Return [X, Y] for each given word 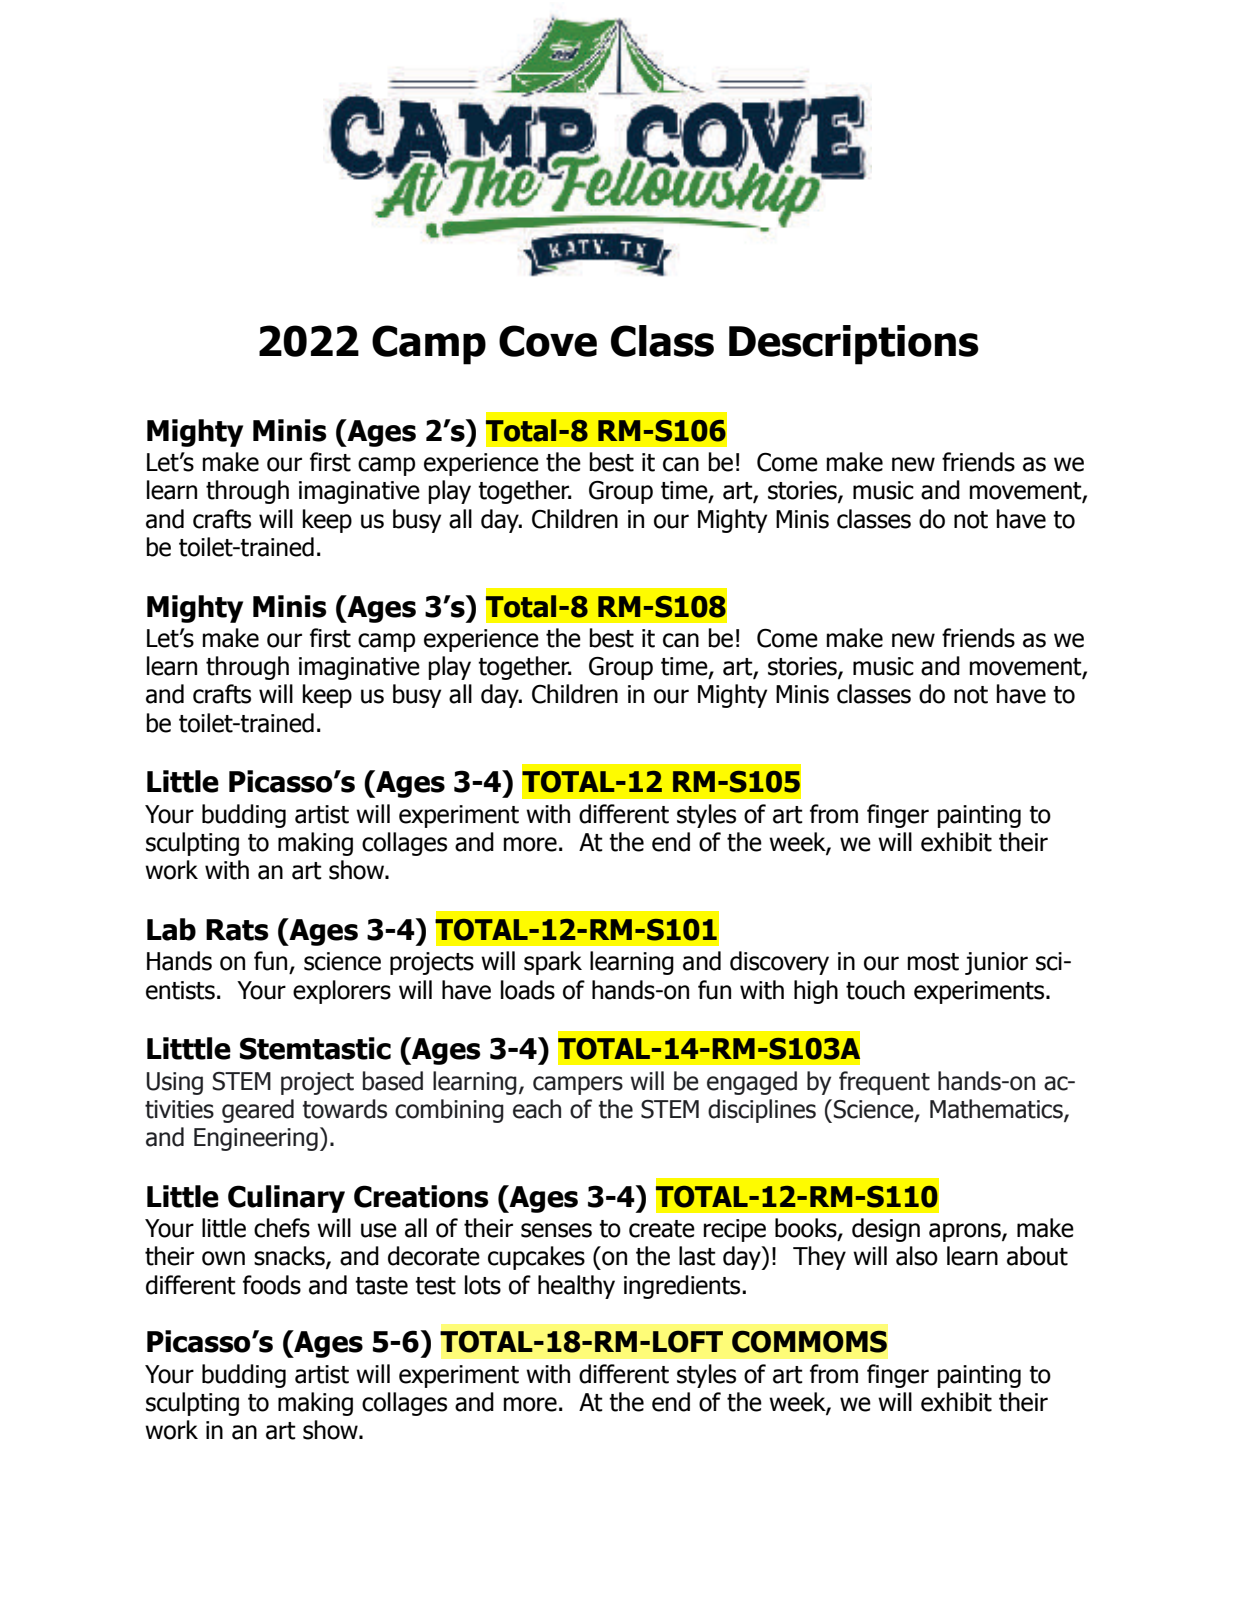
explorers [342, 992]
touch [875, 990]
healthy [576, 1287]
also [917, 1256]
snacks [290, 1257]
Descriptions [854, 345]
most [933, 962]
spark [553, 963]
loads [528, 990]
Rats [237, 930]
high [816, 992]
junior [996, 963]
